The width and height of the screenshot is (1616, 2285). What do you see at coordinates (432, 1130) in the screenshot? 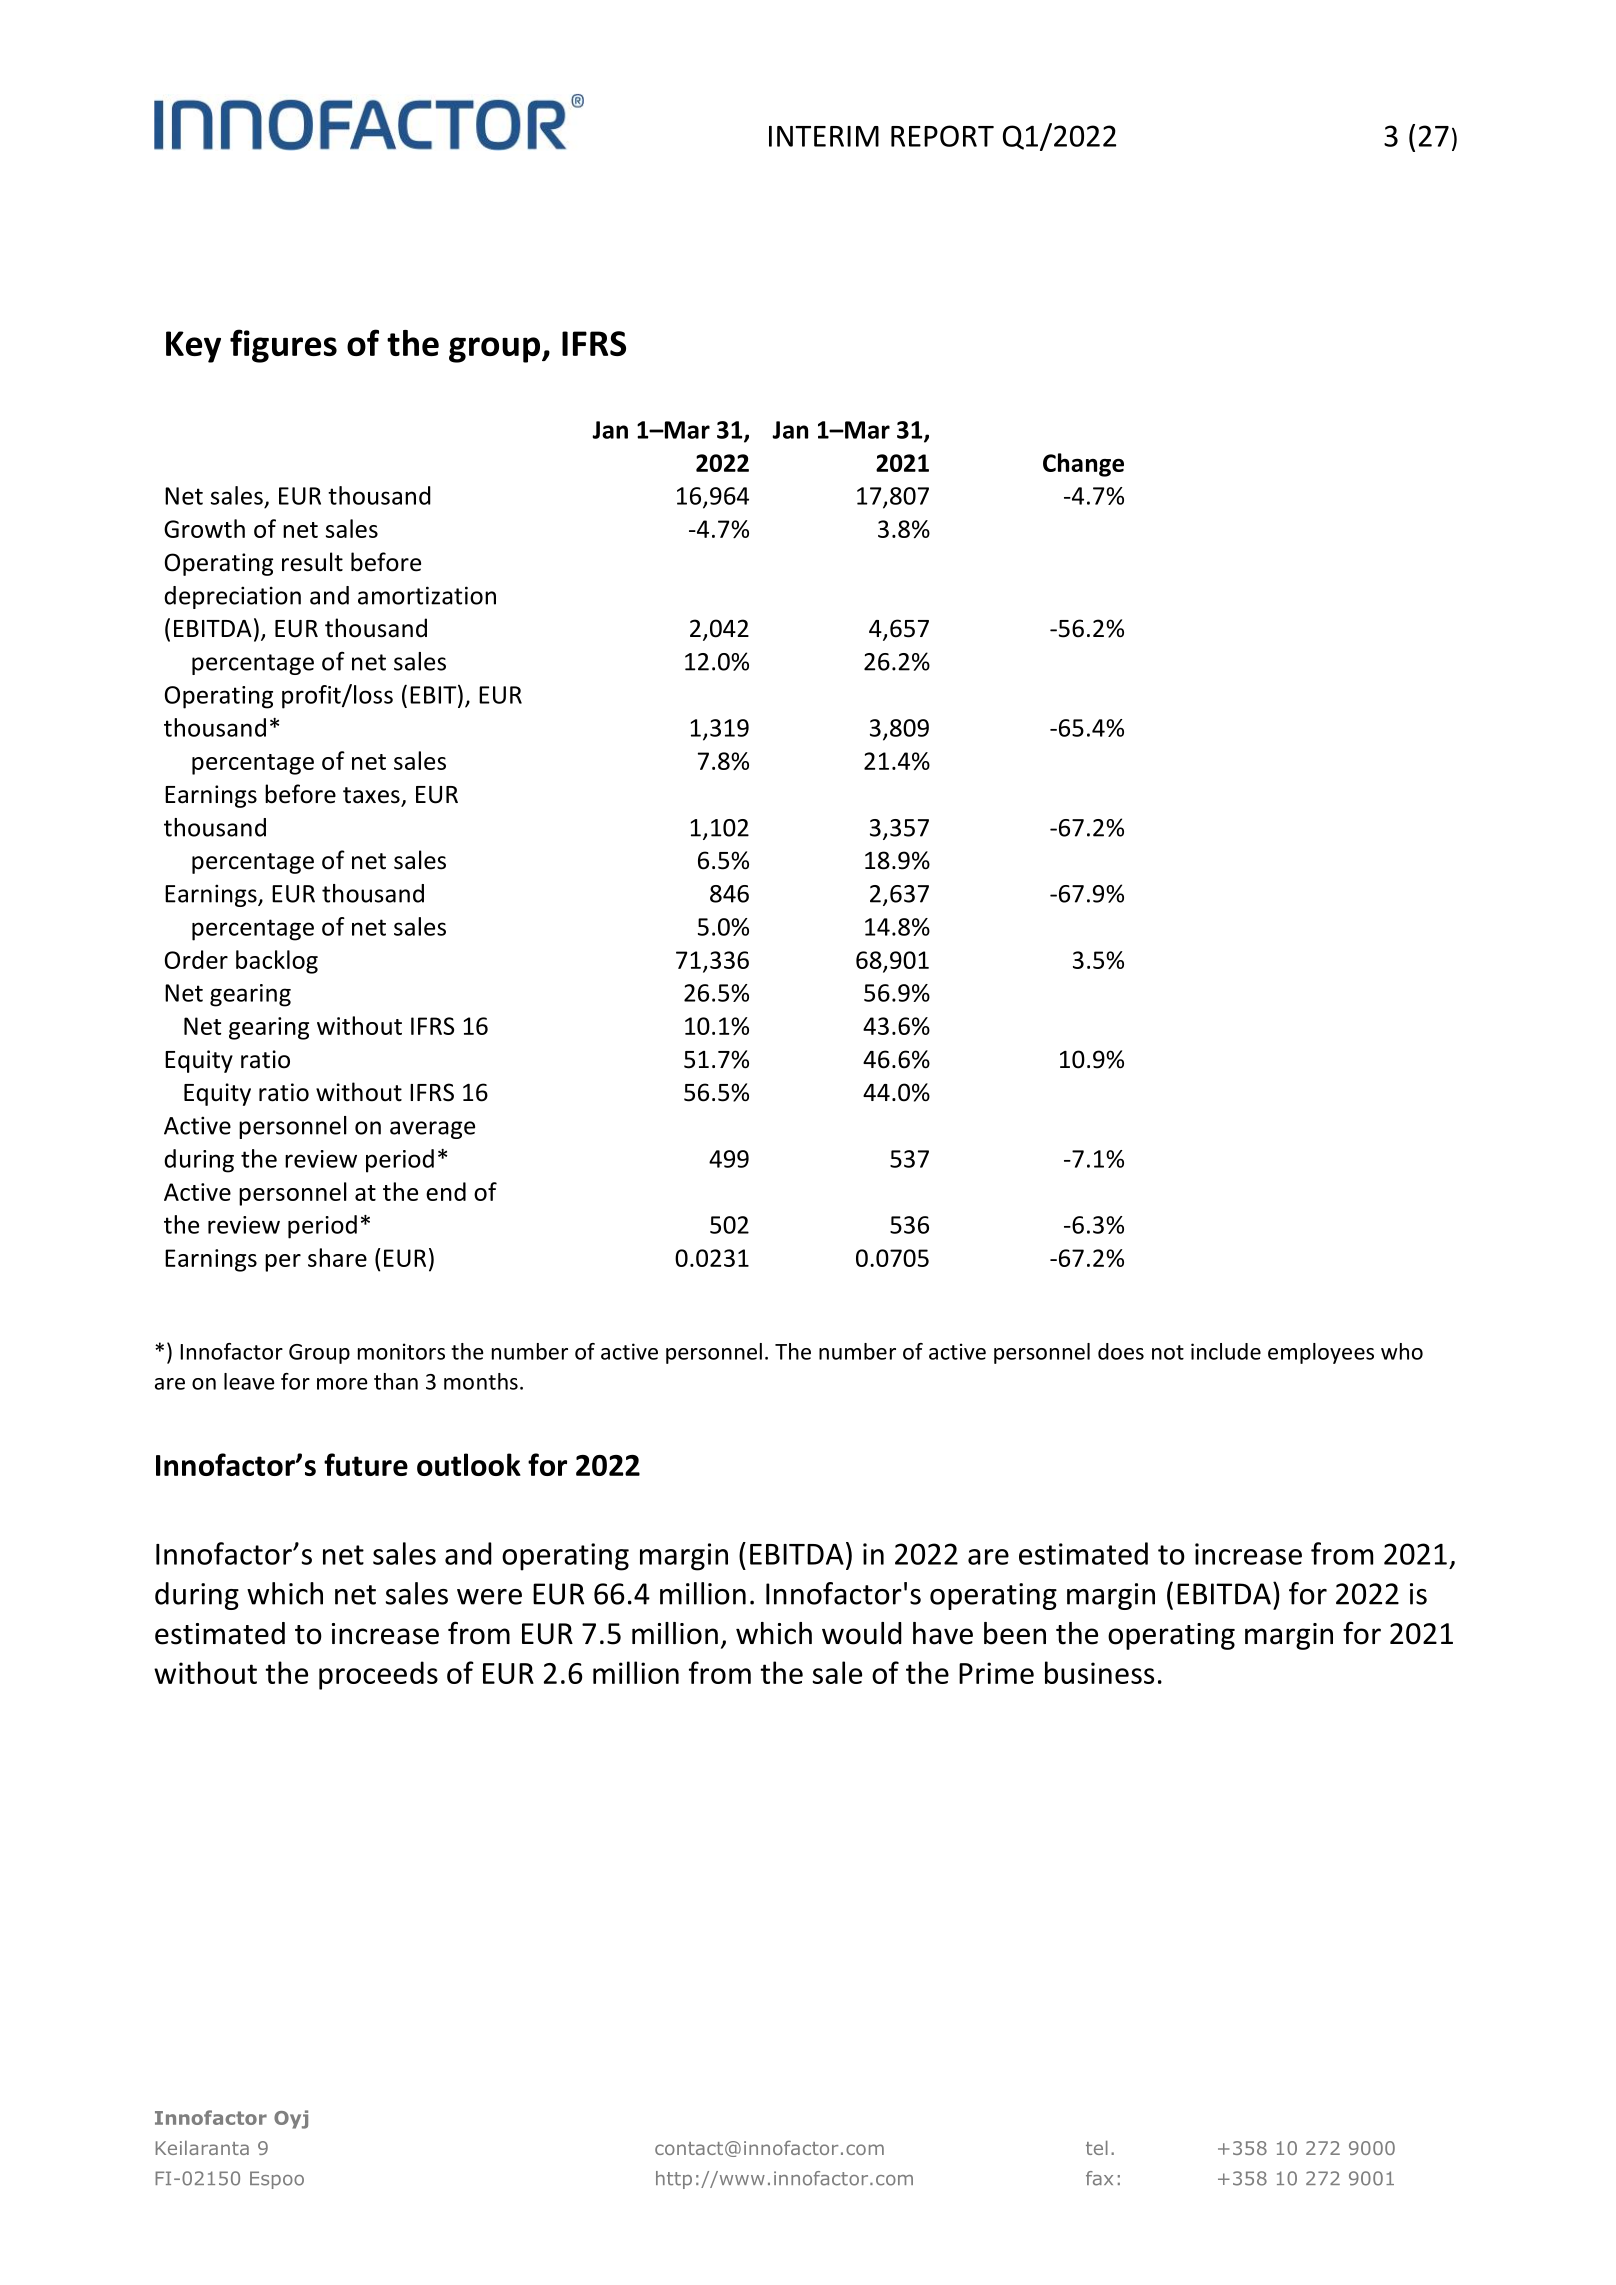
I see `average` at bounding box center [432, 1130].
